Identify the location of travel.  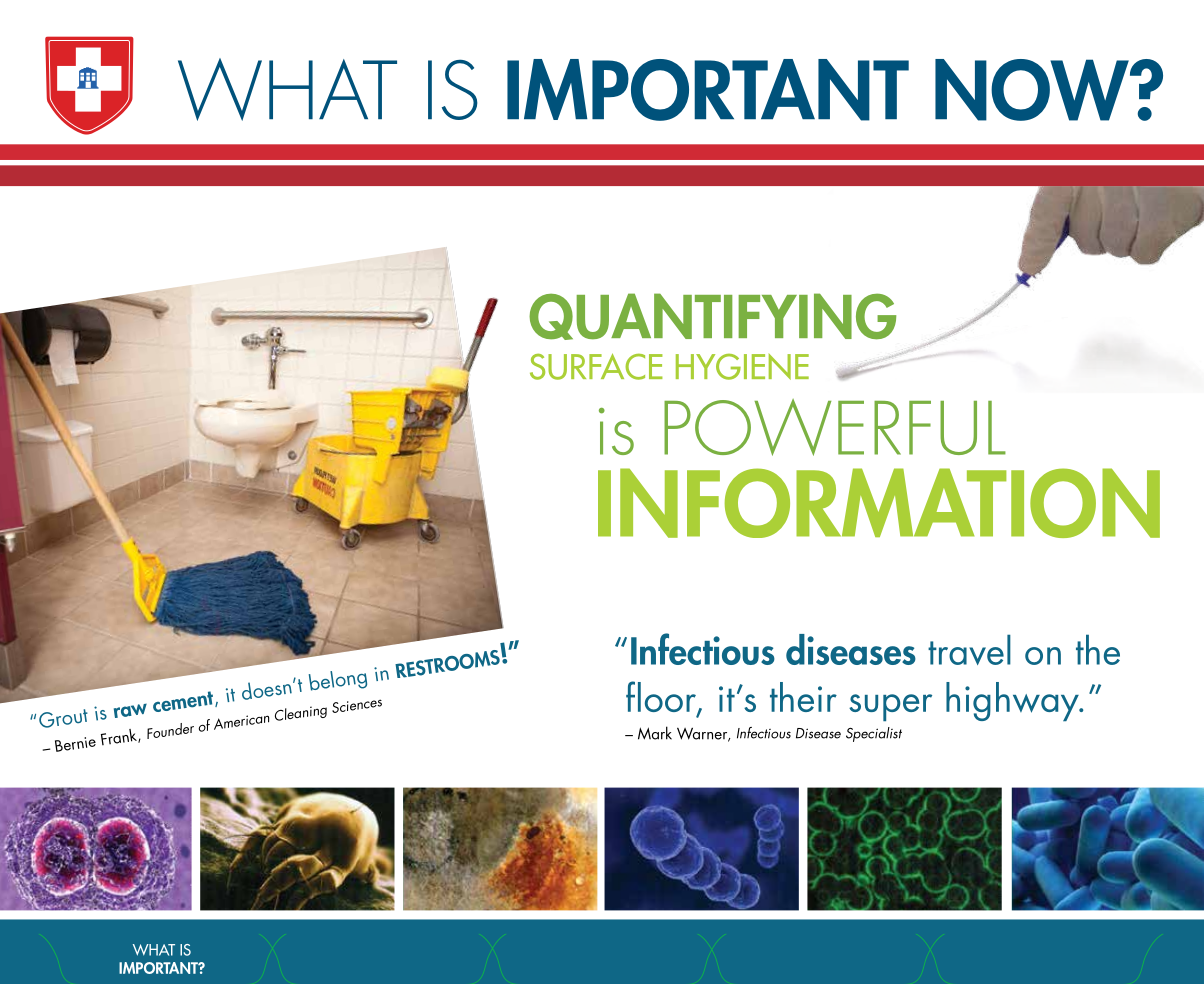
(969, 649).
